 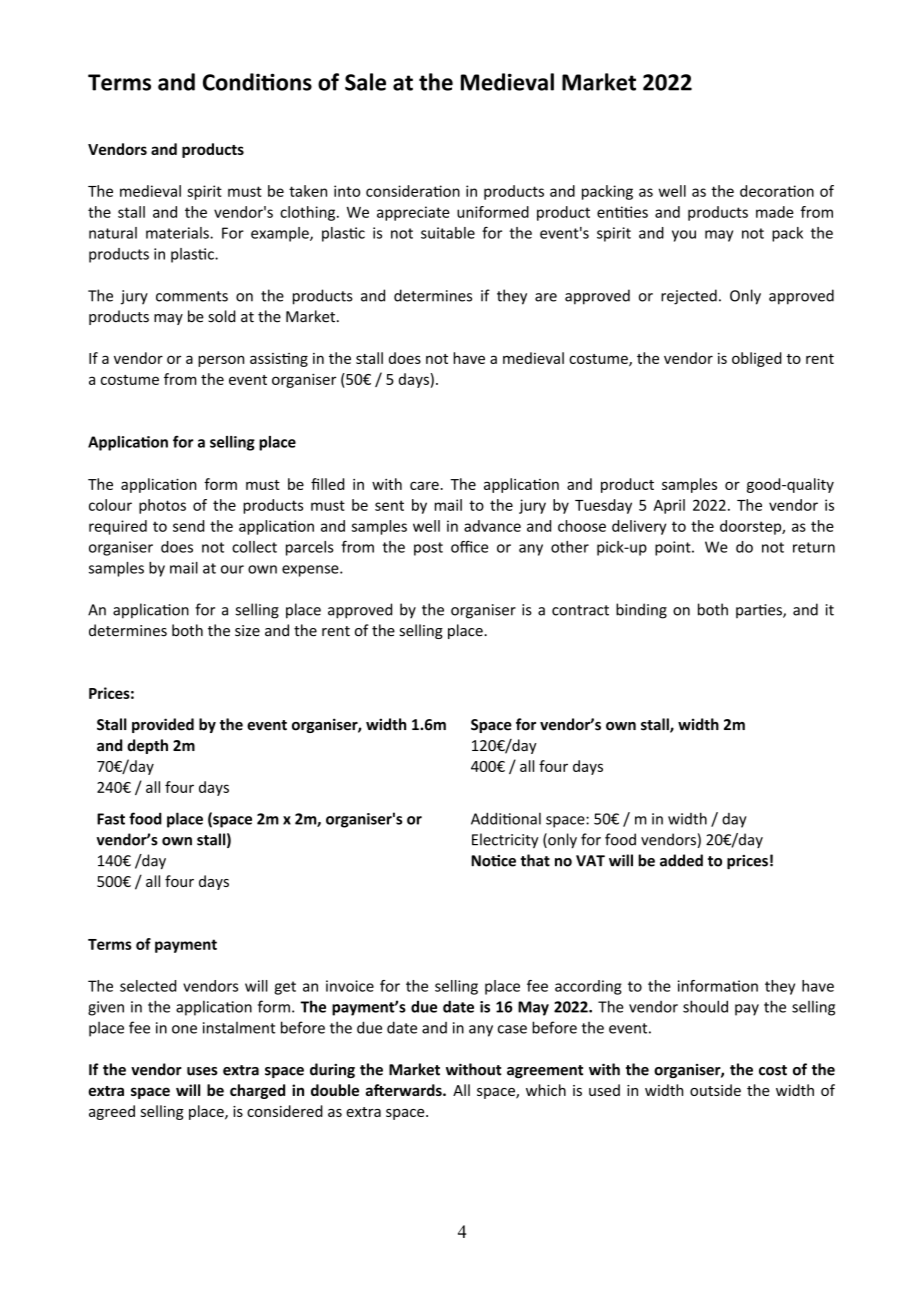 What do you see at coordinates (760, 611) in the page?
I see `parties` at bounding box center [760, 611].
